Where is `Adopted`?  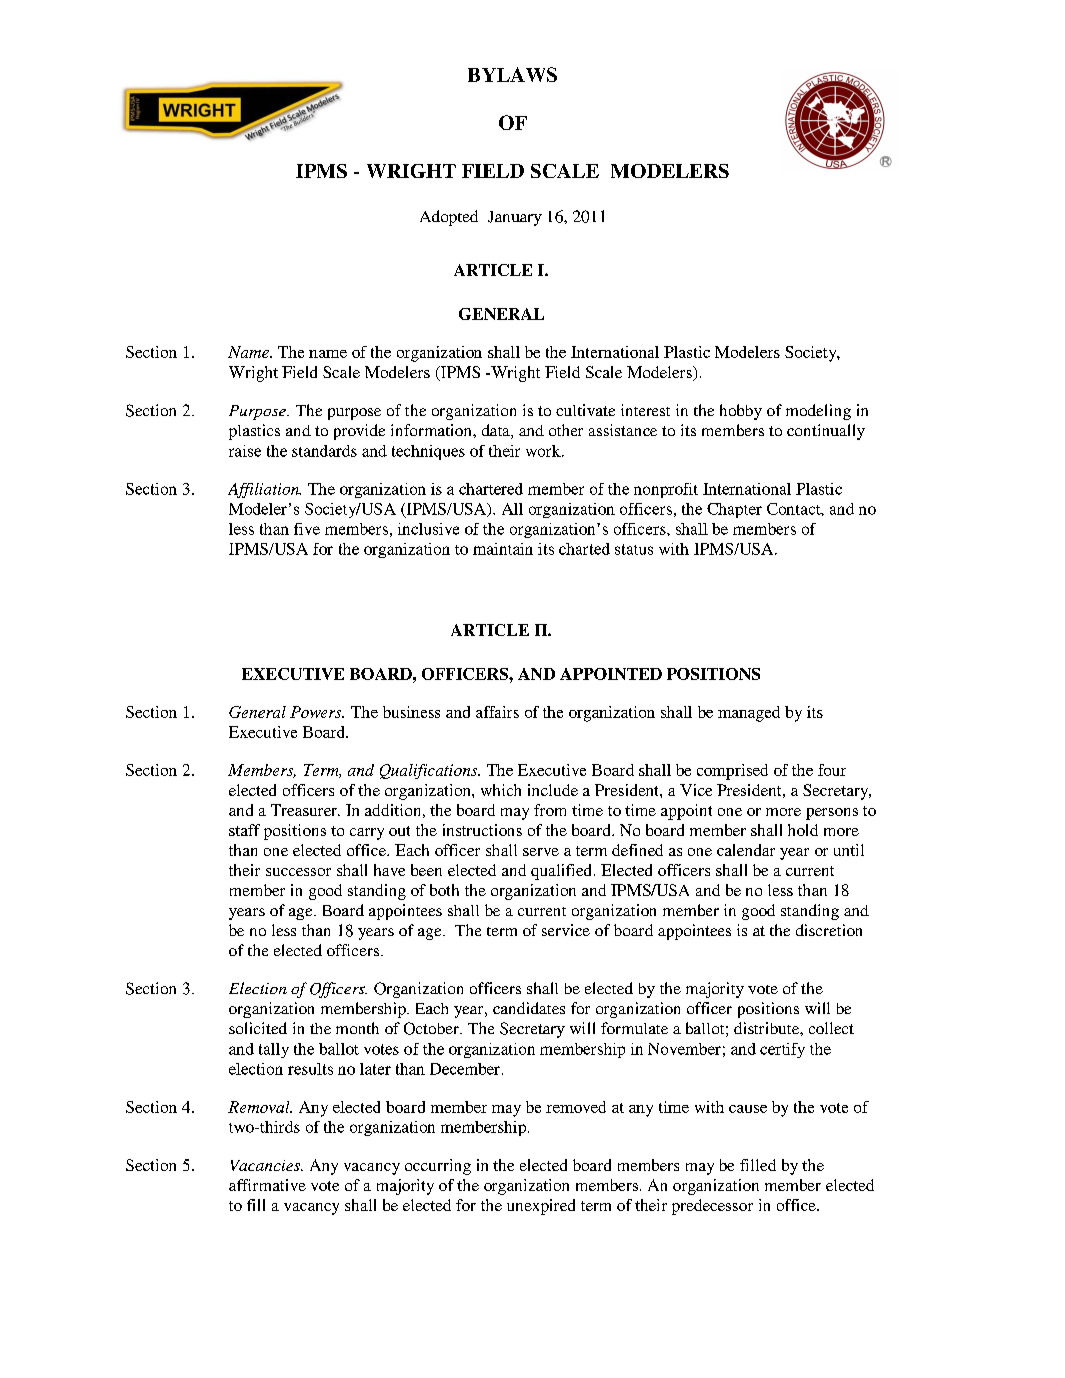
Adopted is located at coordinates (449, 218).
